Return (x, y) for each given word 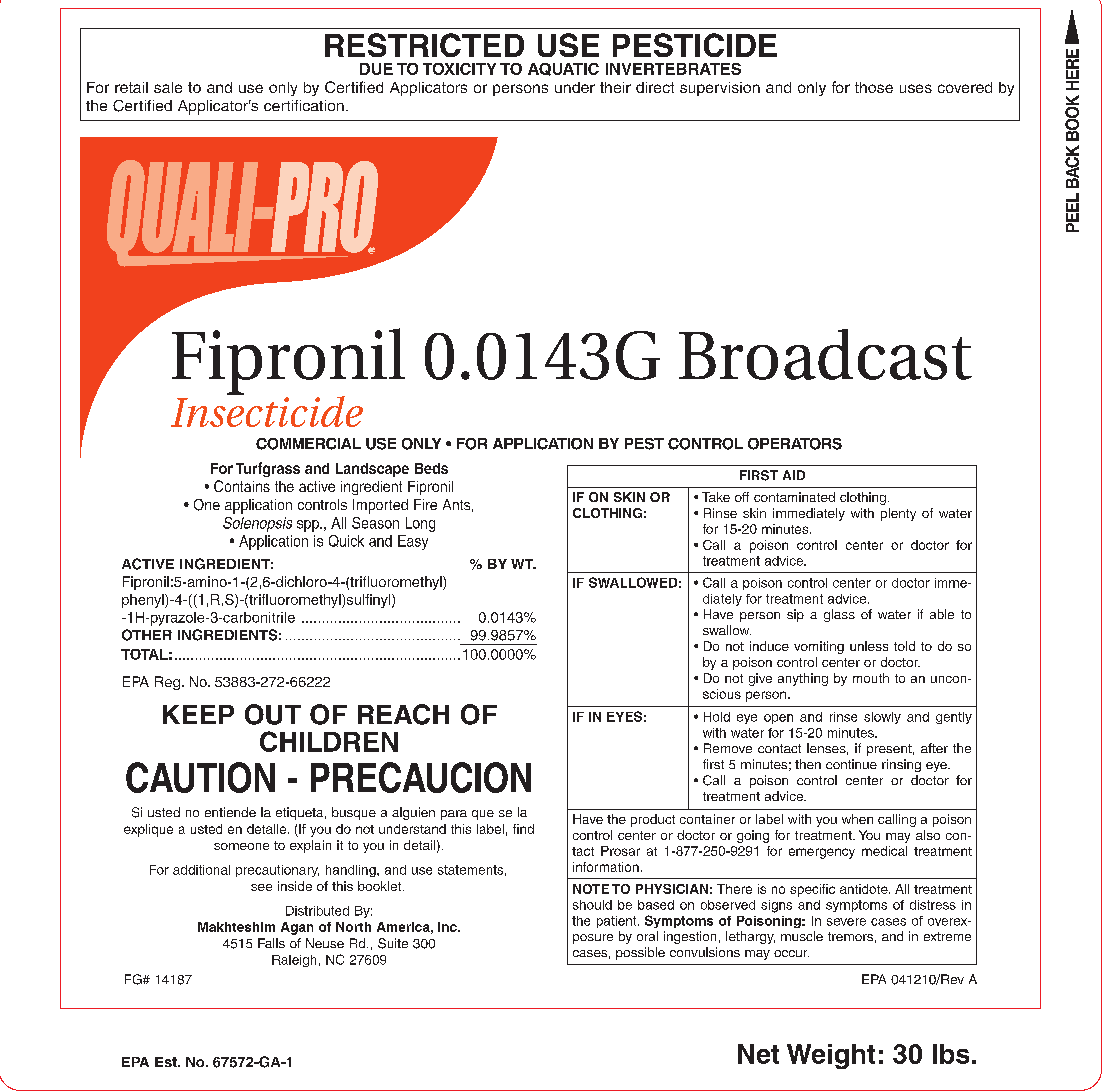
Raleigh (294, 961)
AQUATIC (563, 69)
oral (647, 936)
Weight (831, 1056)
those (874, 87)
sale (168, 87)
